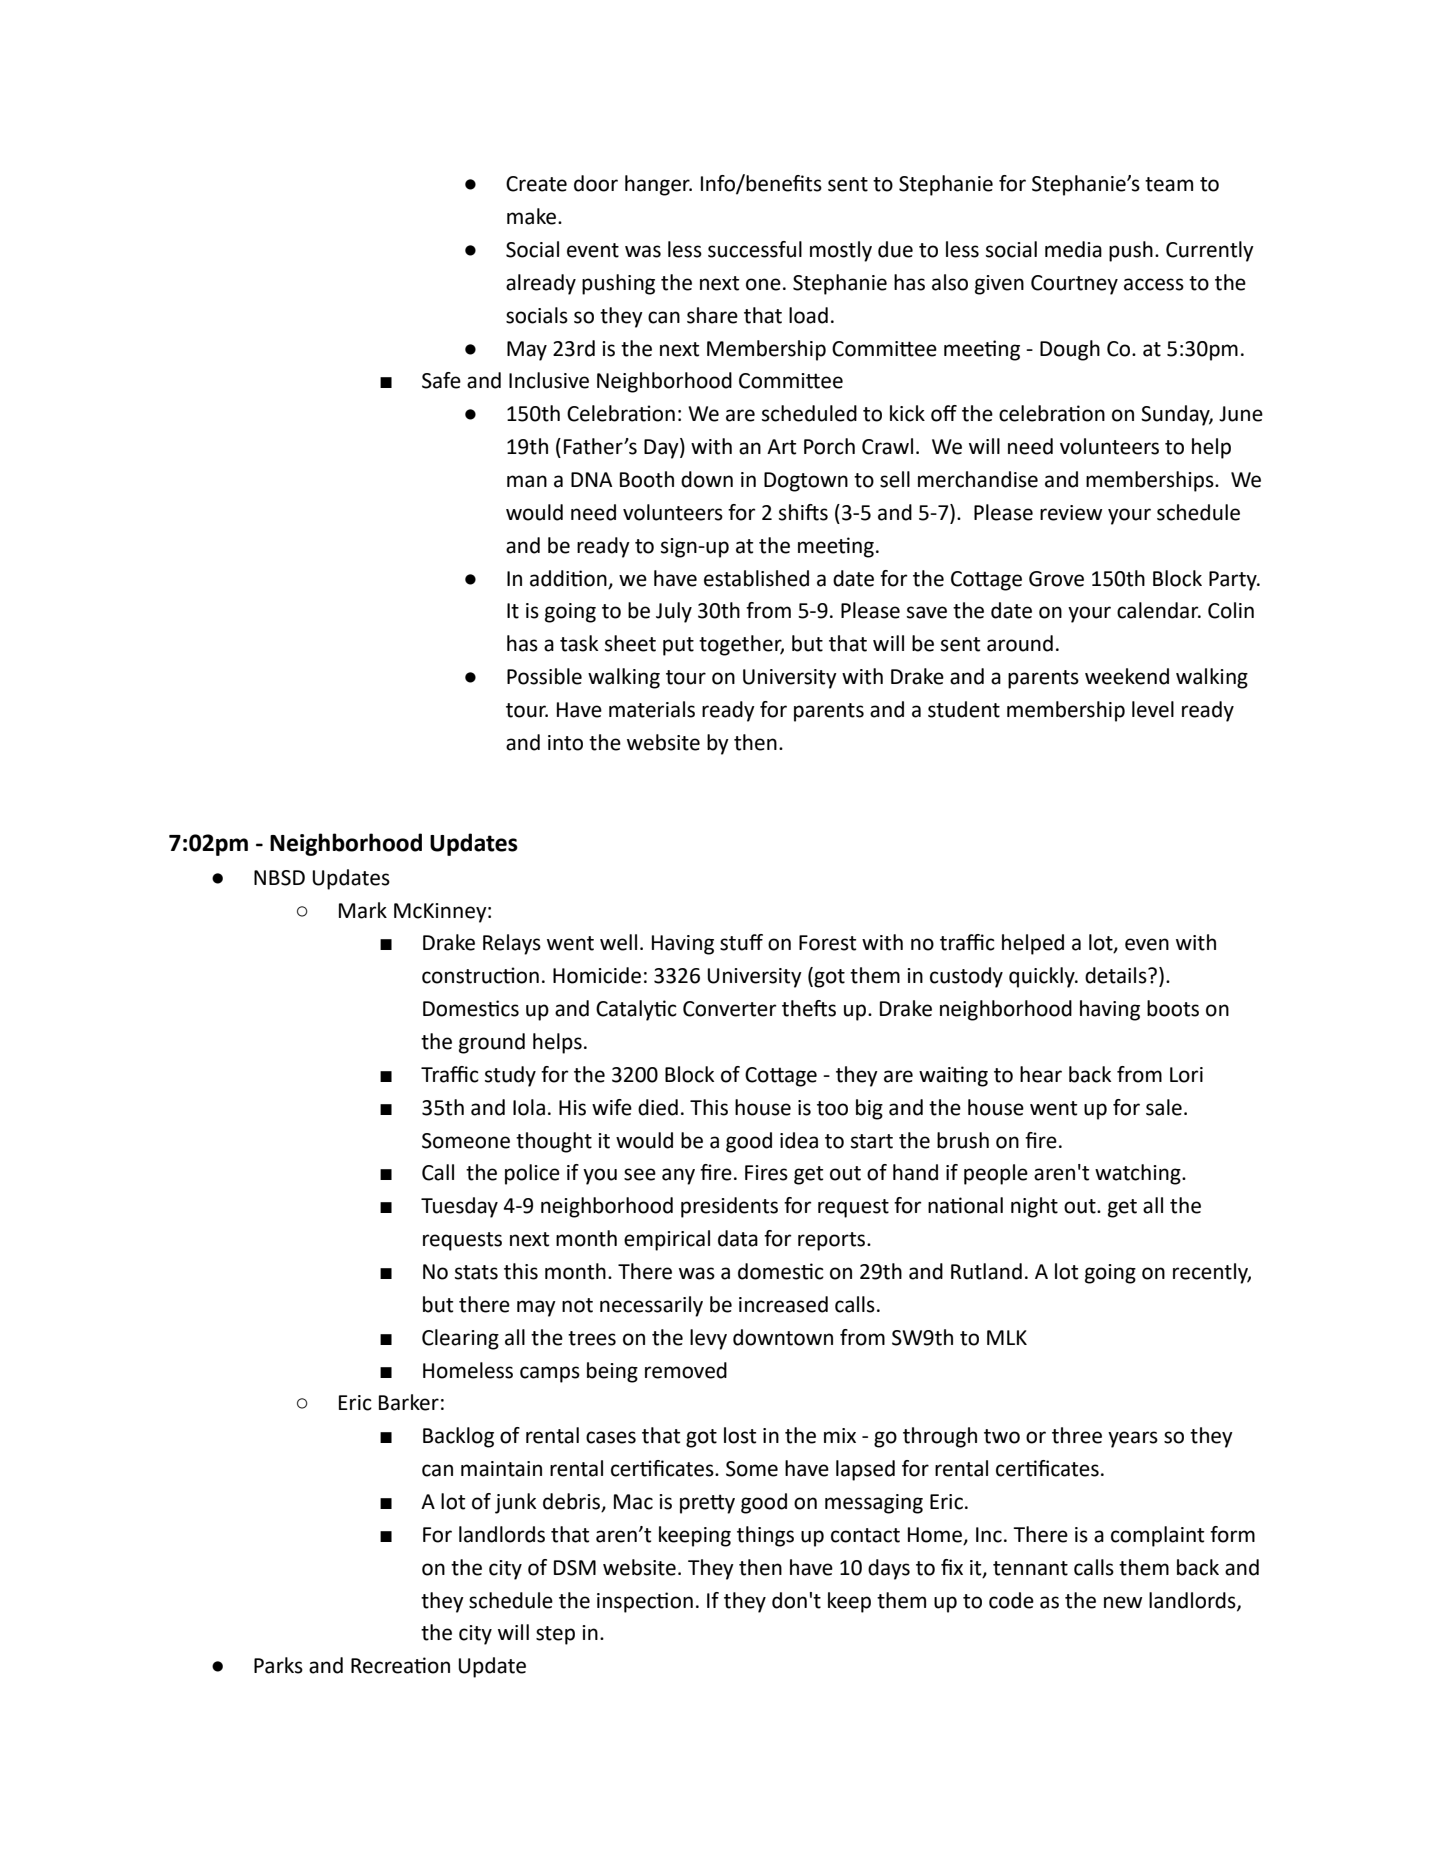  Describe the element at coordinates (1073, 249) in the screenshot. I see `media` at that location.
